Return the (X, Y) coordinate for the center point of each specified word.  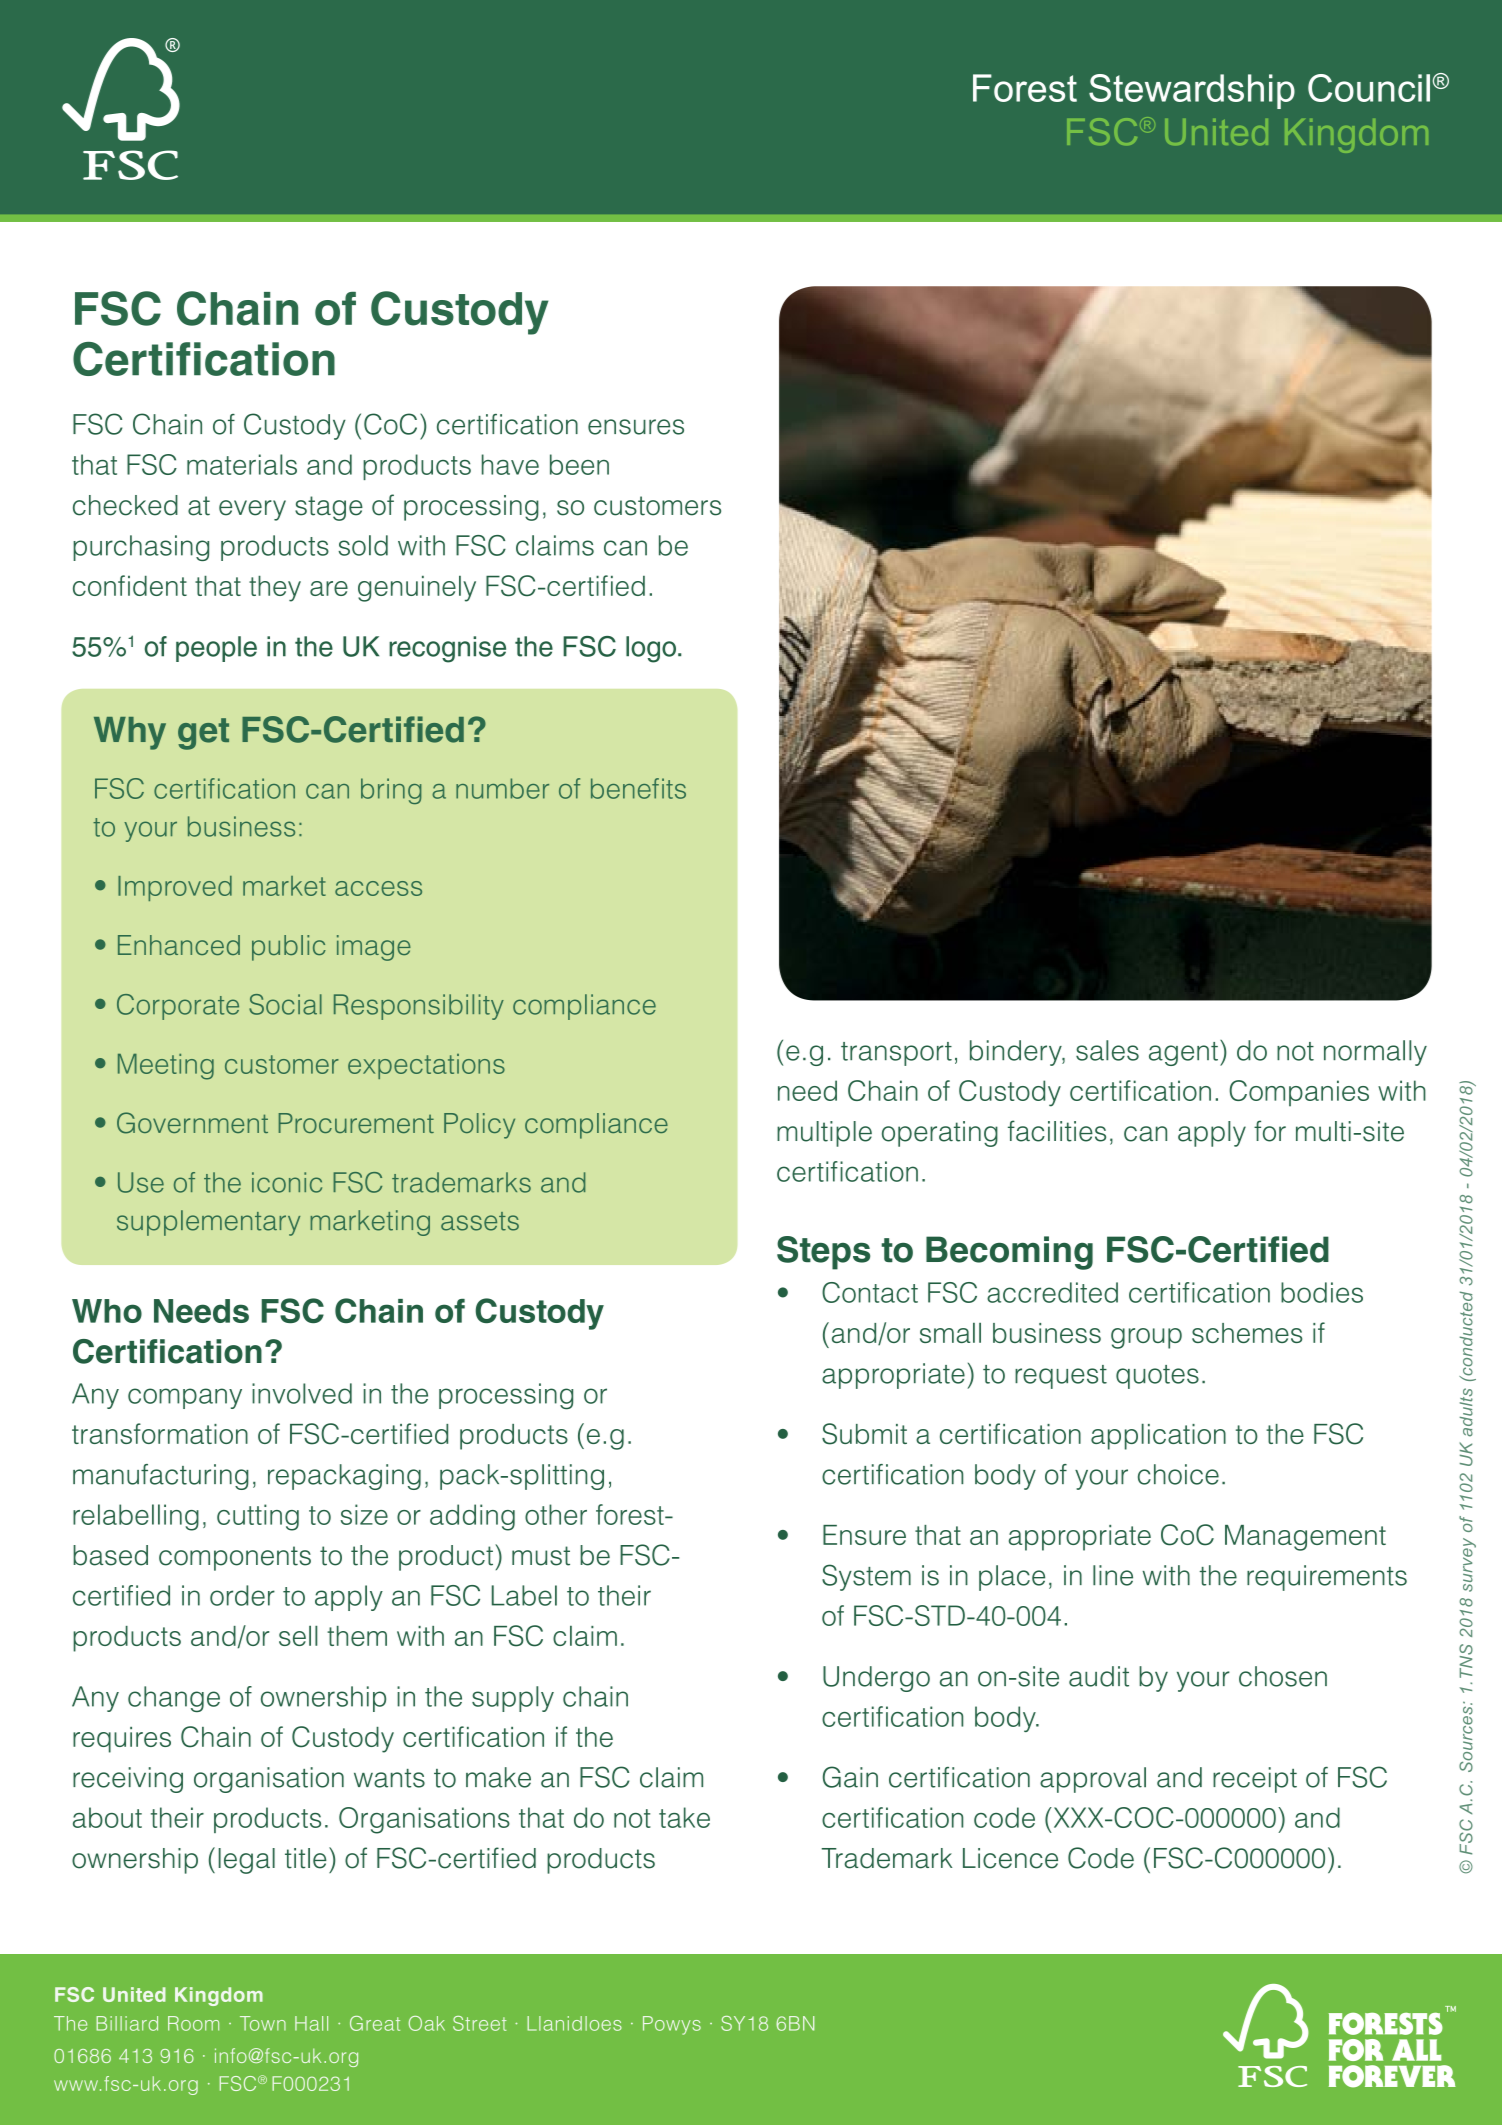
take (684, 1817)
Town (263, 2023)
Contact (870, 1292)
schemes (1247, 1333)
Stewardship (1192, 91)
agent (1183, 1054)
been (579, 464)
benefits (638, 788)
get (203, 734)
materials (242, 464)
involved (302, 1393)
